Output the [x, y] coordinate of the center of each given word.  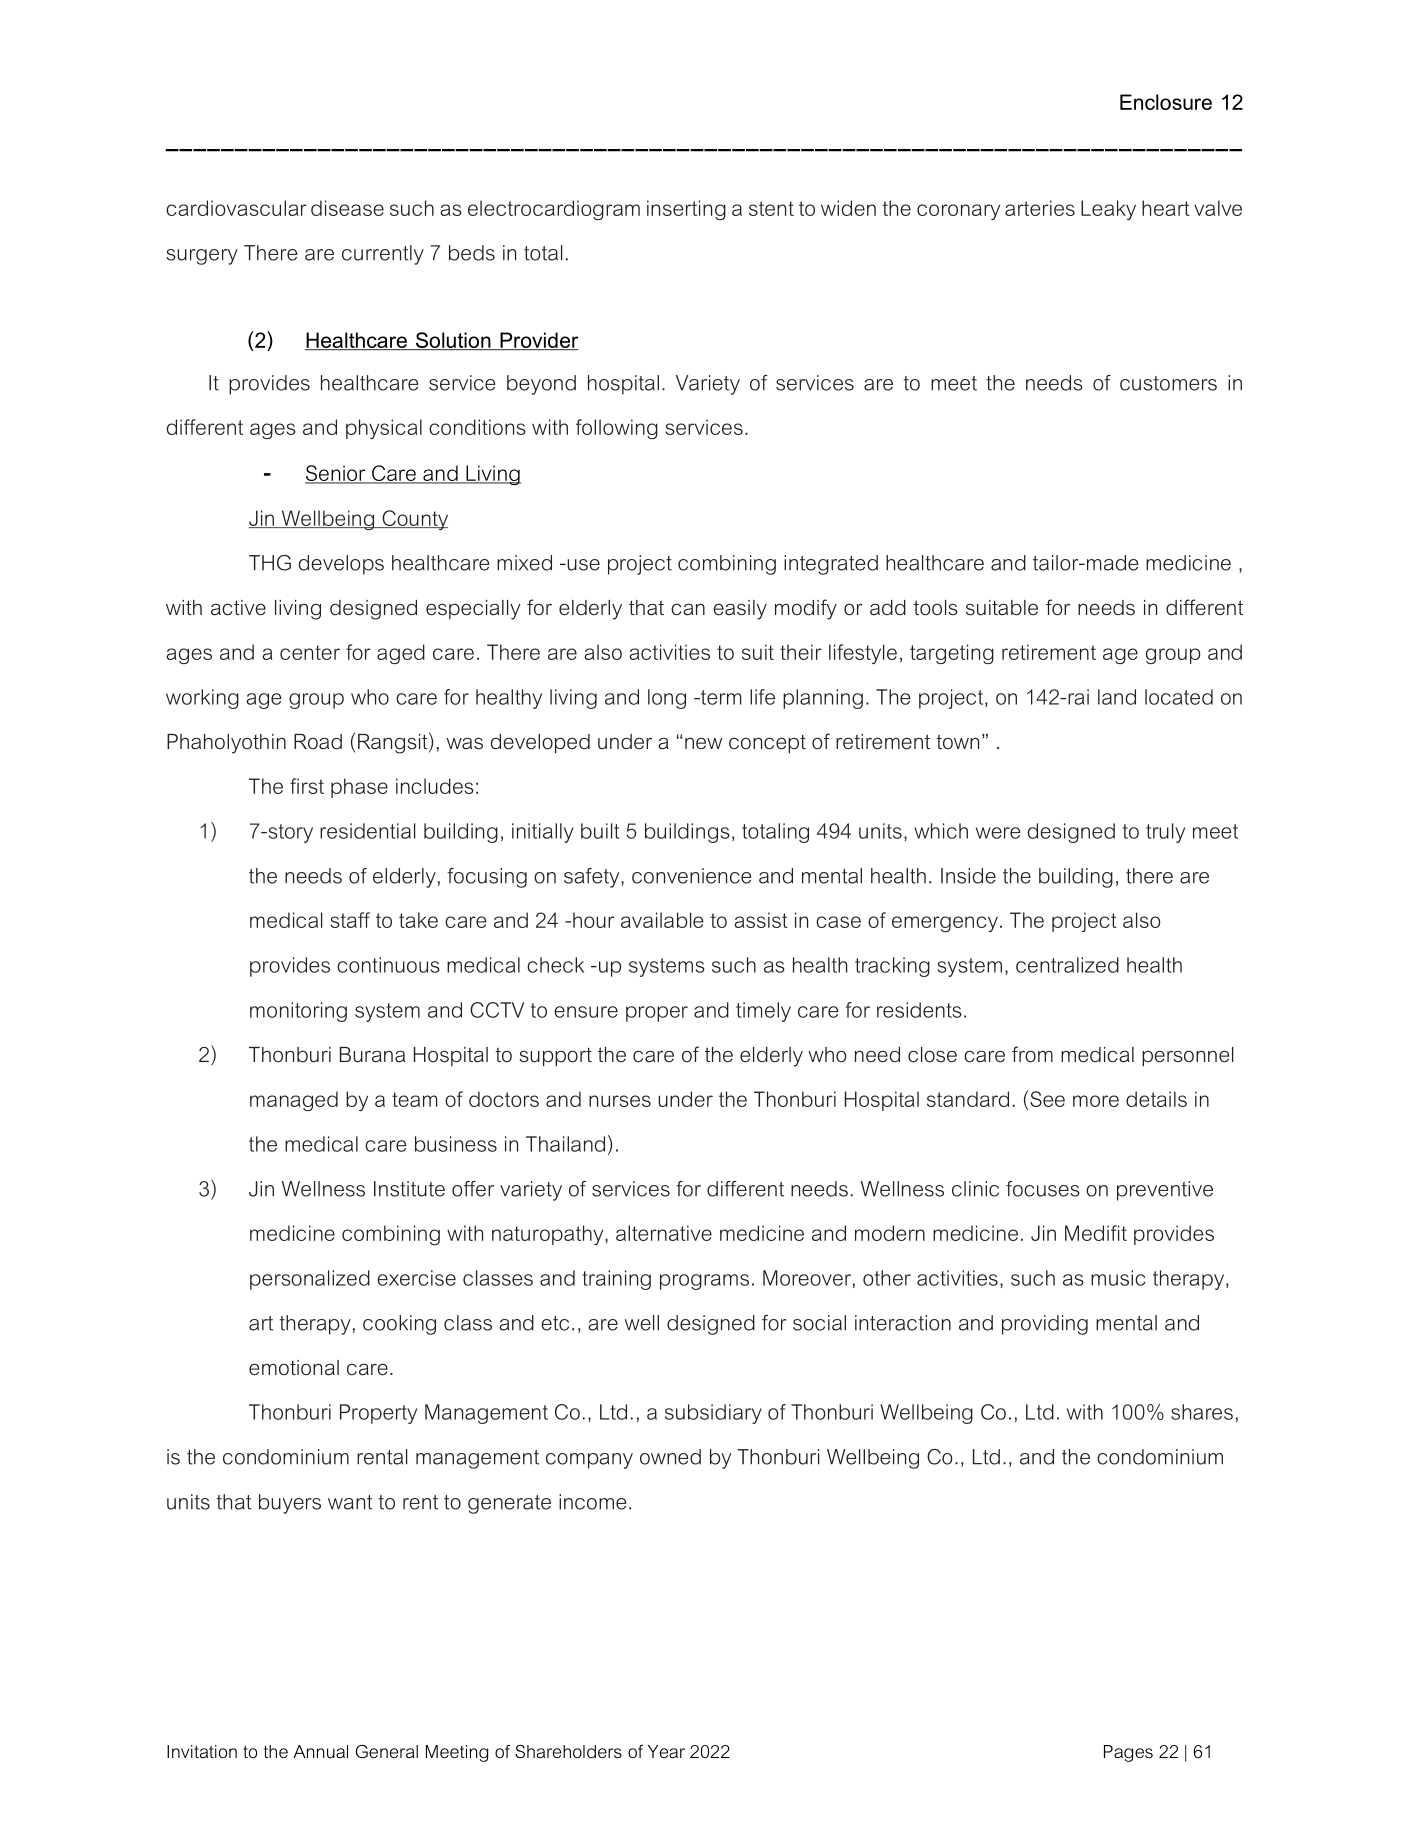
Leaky [1108, 210]
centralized [1067, 965]
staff [350, 920]
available [662, 920]
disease [347, 208]
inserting [686, 210]
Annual [320, 1751]
